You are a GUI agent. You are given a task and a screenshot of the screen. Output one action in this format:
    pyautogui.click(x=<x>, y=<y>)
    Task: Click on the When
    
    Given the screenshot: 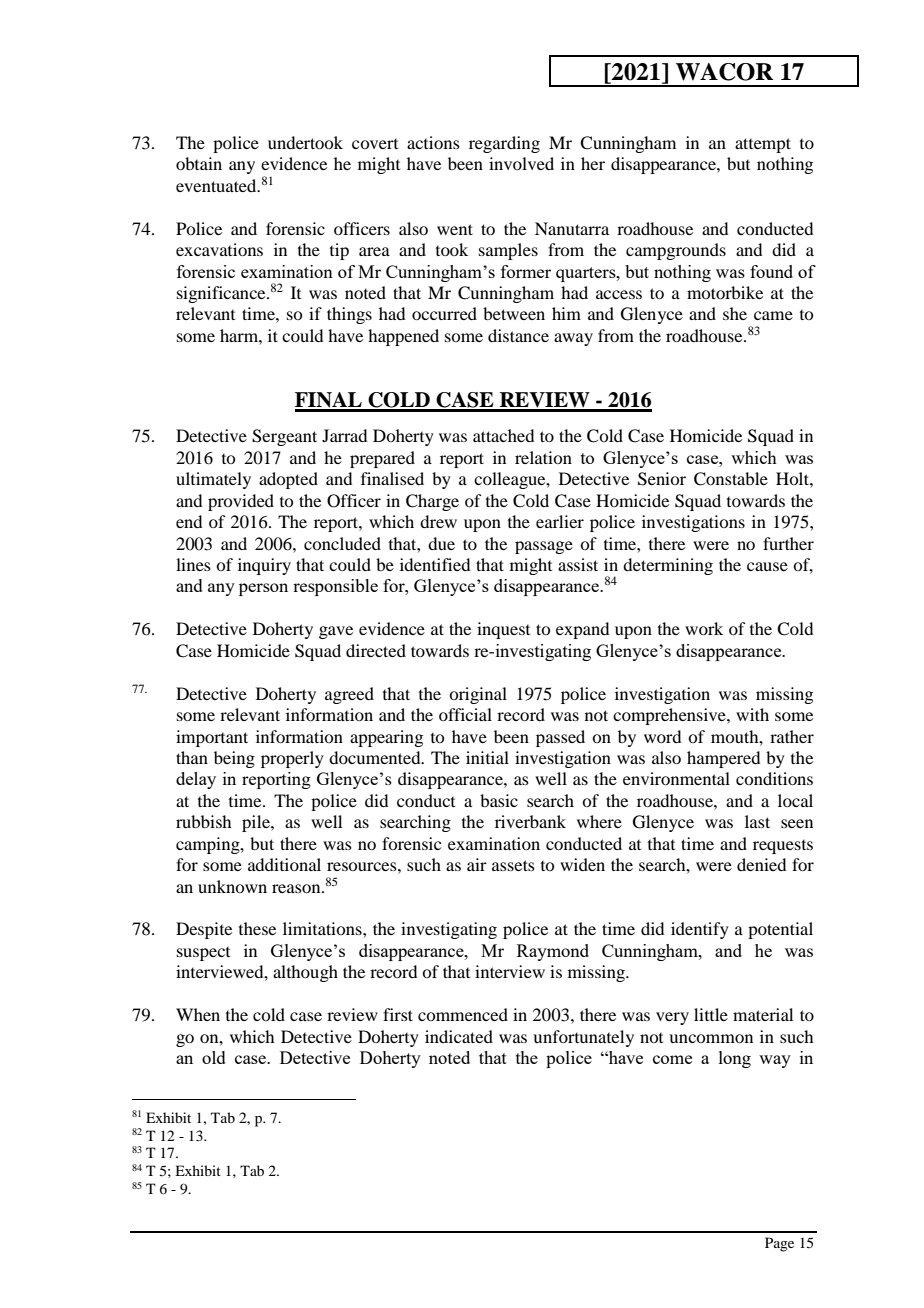 What is the action you would take?
    pyautogui.click(x=198, y=1014)
